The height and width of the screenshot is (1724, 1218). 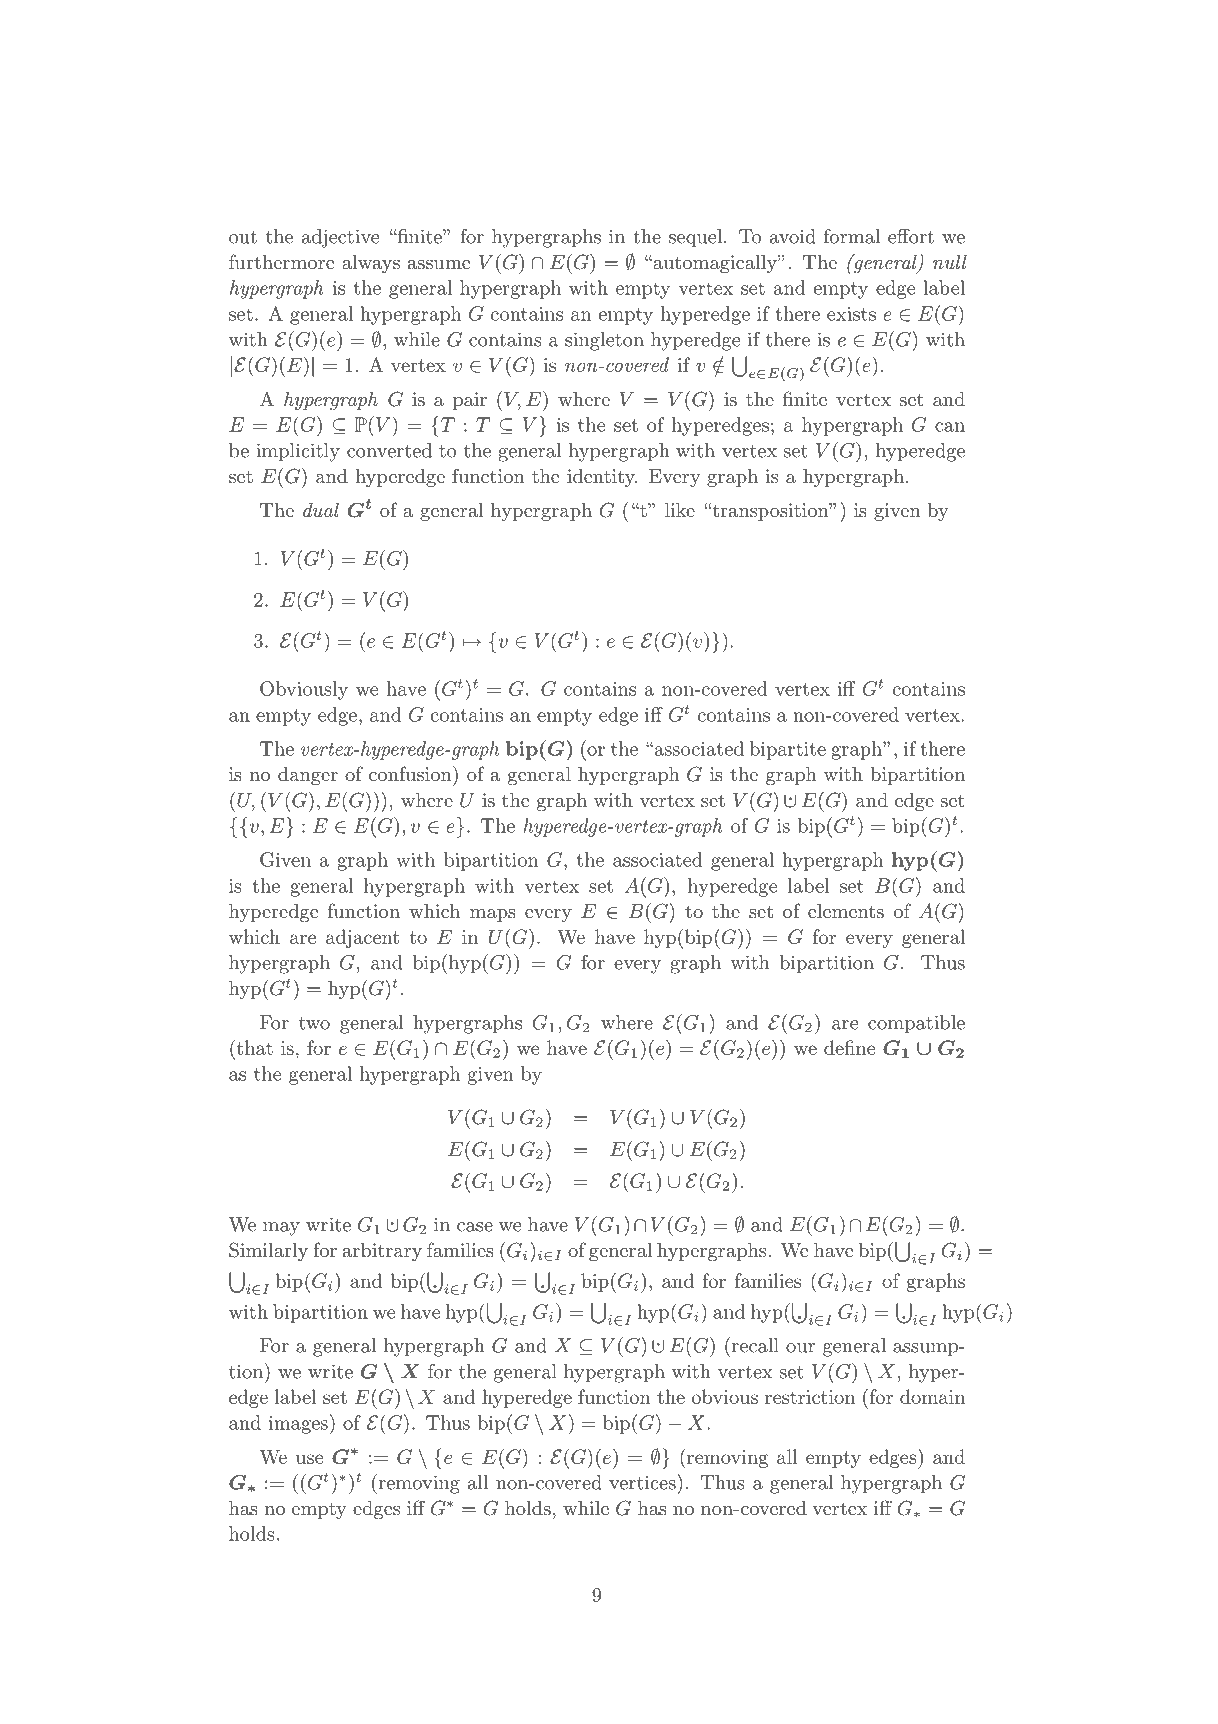 I want to click on danger, so click(x=308, y=776).
